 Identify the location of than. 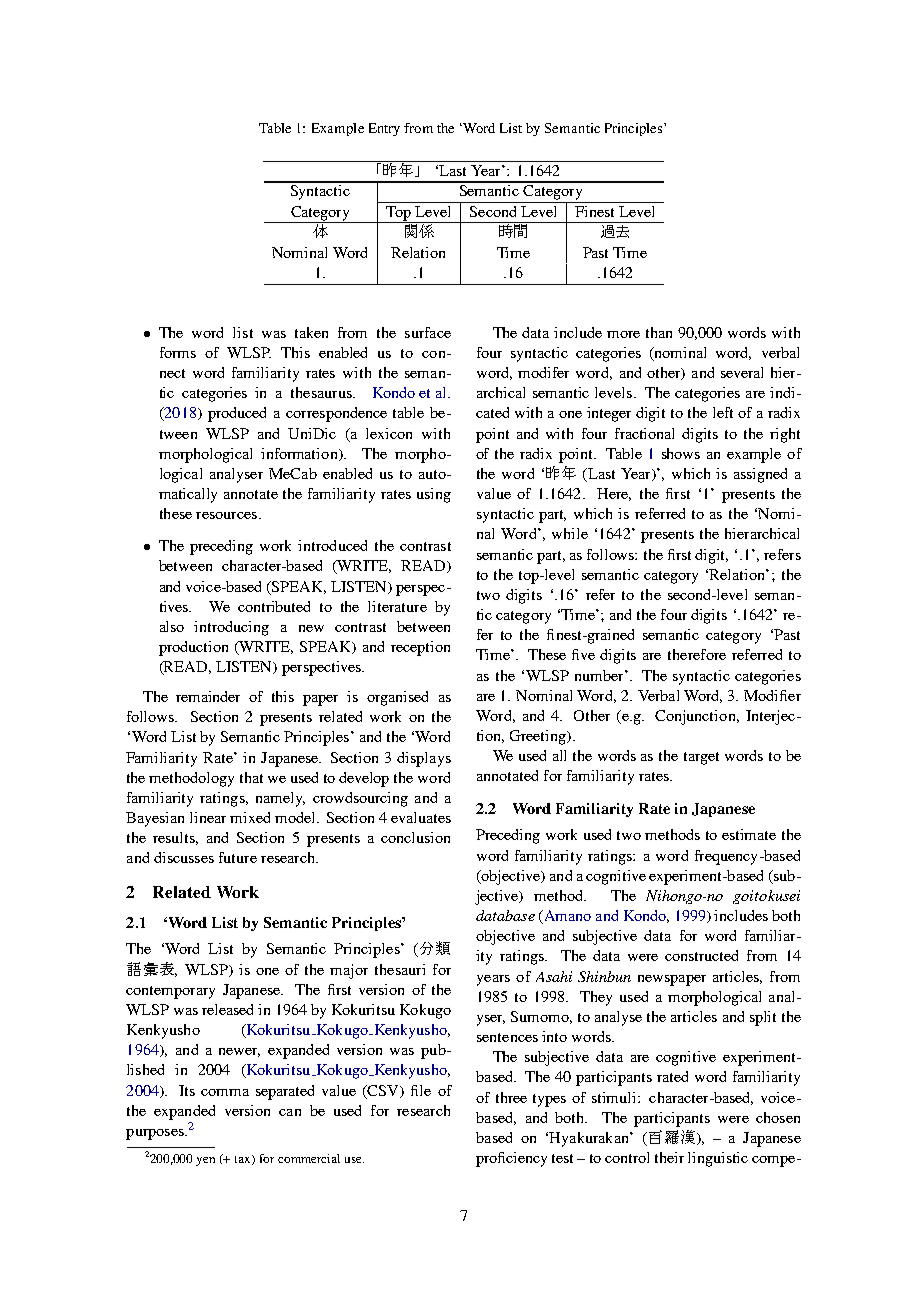
(659, 332).
